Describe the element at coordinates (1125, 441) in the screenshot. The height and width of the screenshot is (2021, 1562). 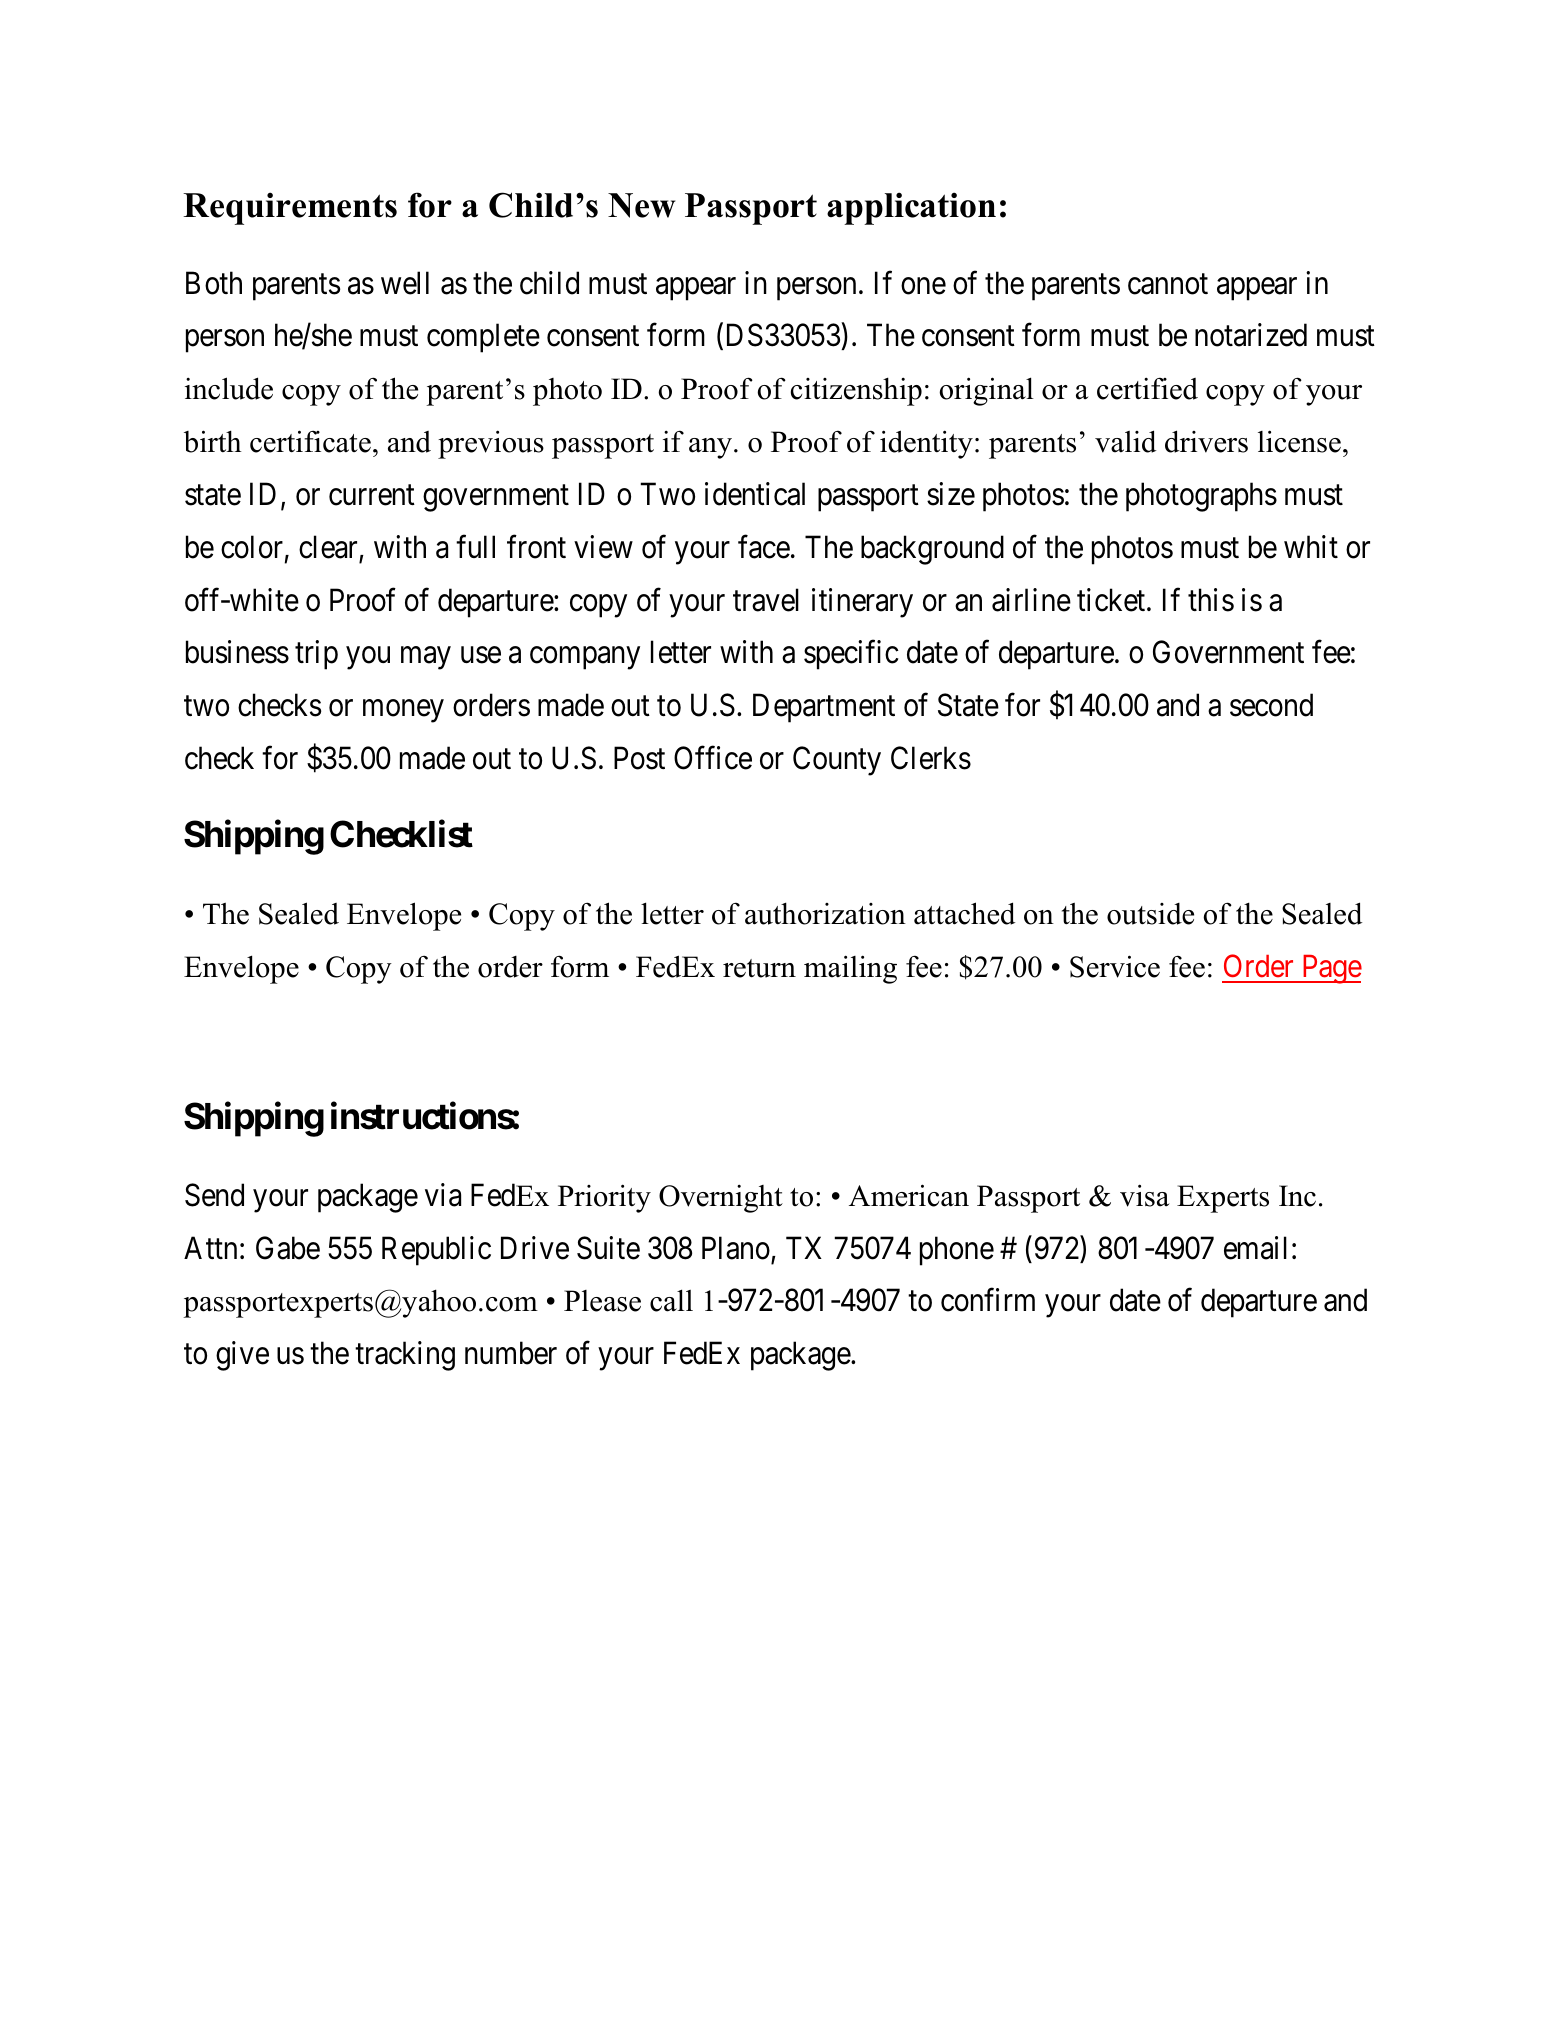
I see `valid` at that location.
